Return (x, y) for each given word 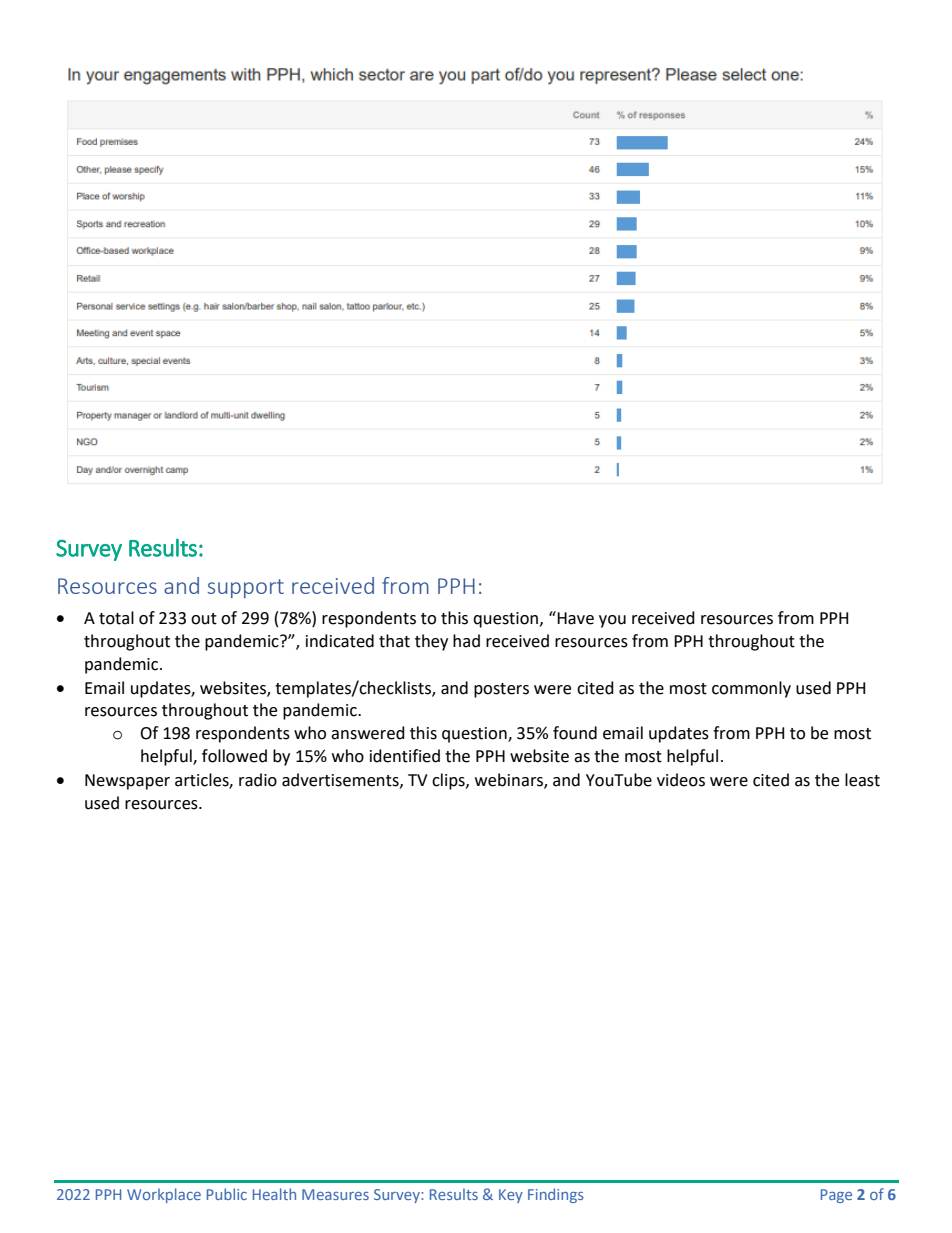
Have (574, 618)
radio (258, 780)
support (245, 588)
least (862, 780)
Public (227, 1194)
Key (511, 1196)
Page (836, 1196)
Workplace (164, 1195)
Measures (335, 1194)
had (466, 641)
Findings (556, 1195)
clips (449, 781)
